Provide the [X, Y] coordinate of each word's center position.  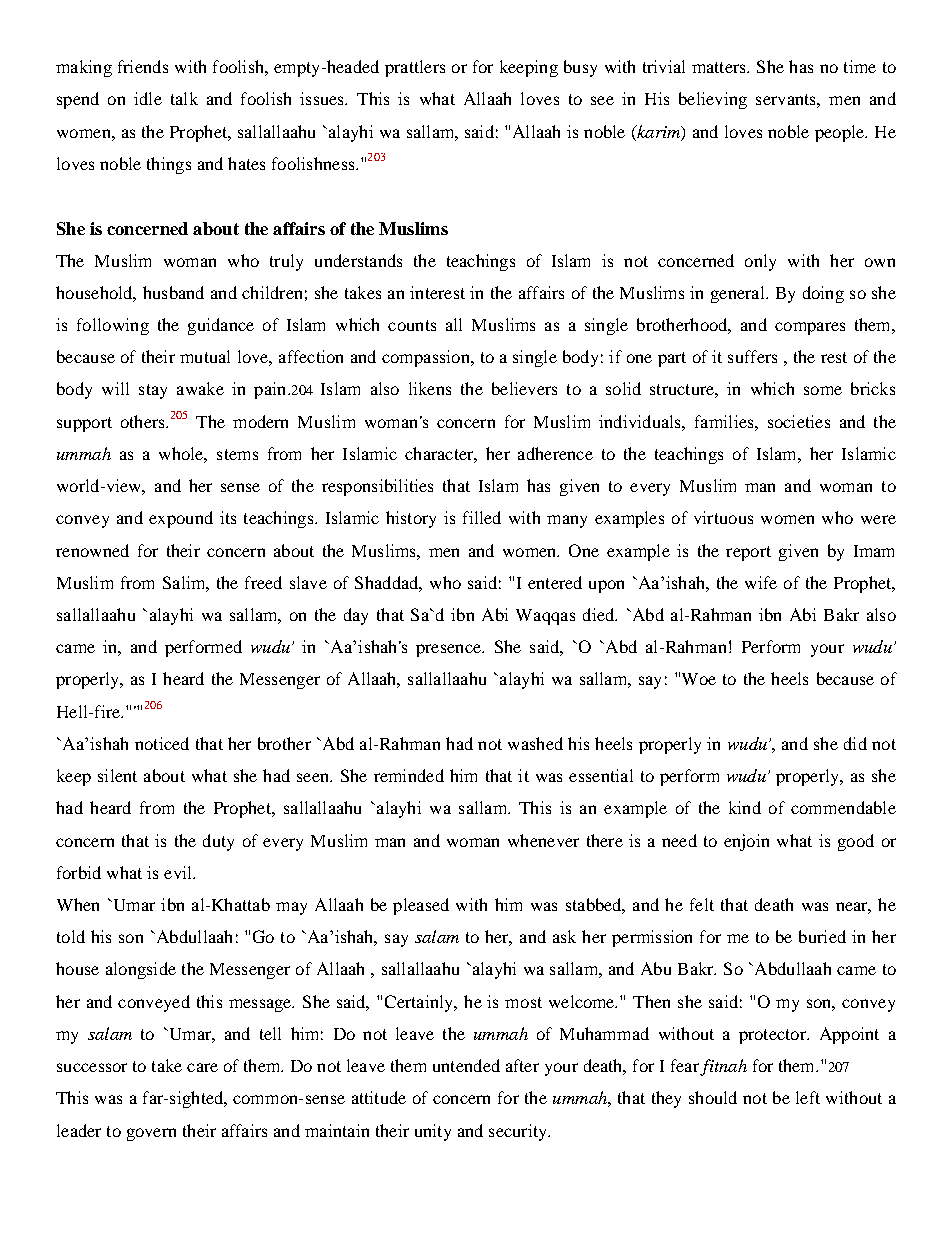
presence [449, 650]
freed [263, 582]
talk [184, 98]
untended [466, 1065]
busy [580, 68]
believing [713, 100]
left [808, 1097]
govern [151, 1134]
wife [761, 582]
